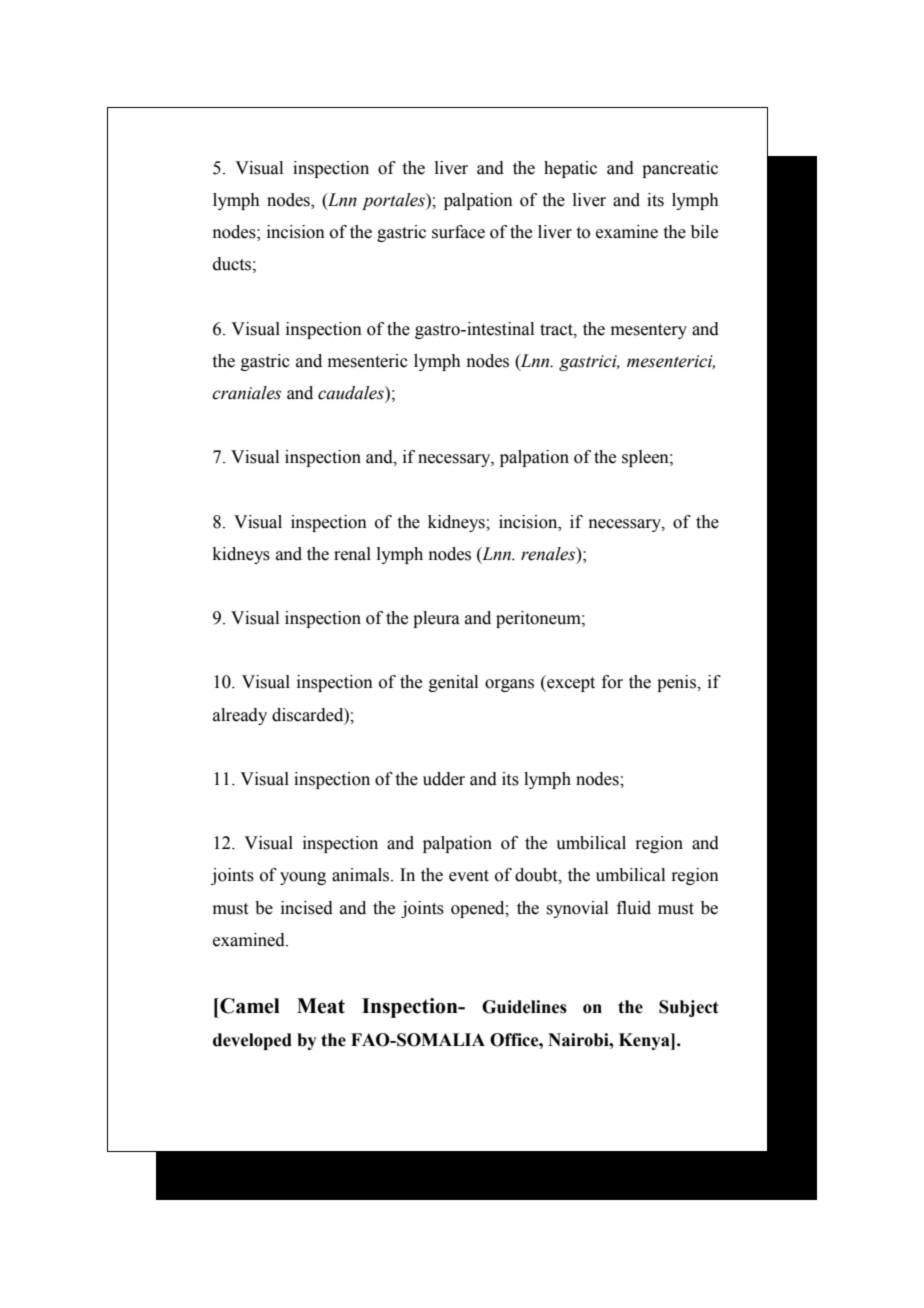  I want to click on surface, so click(458, 232).
